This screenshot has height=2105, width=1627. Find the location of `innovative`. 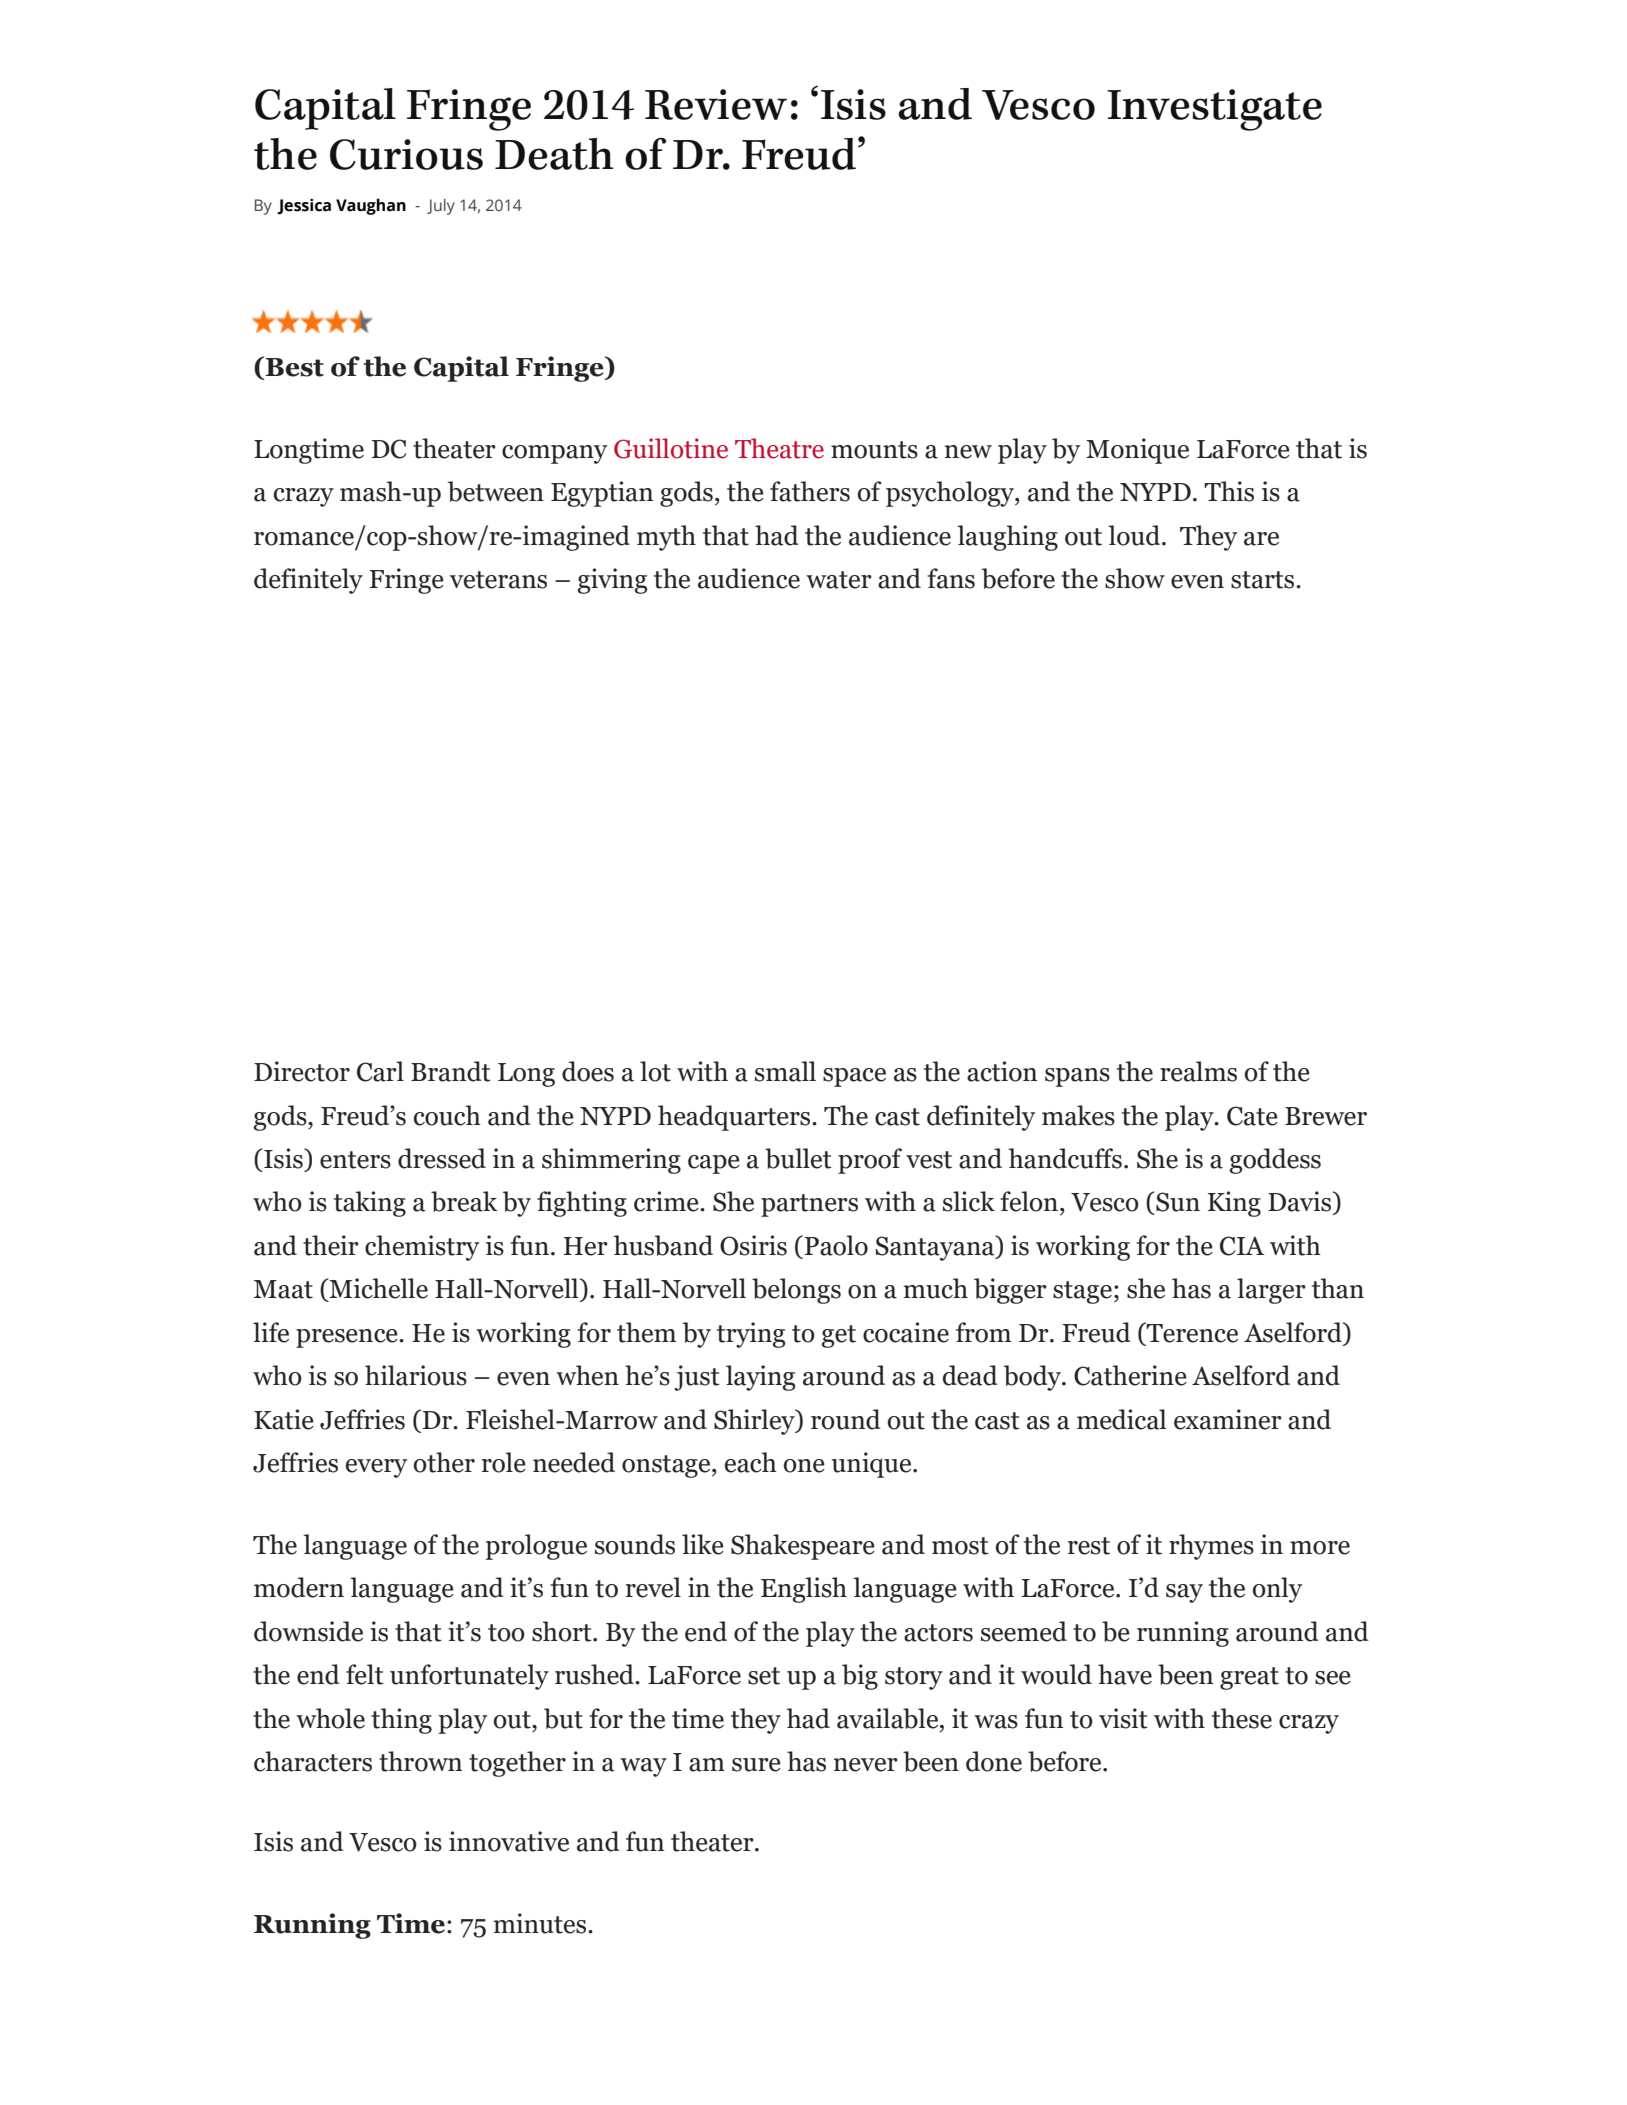

innovative is located at coordinates (509, 1841).
